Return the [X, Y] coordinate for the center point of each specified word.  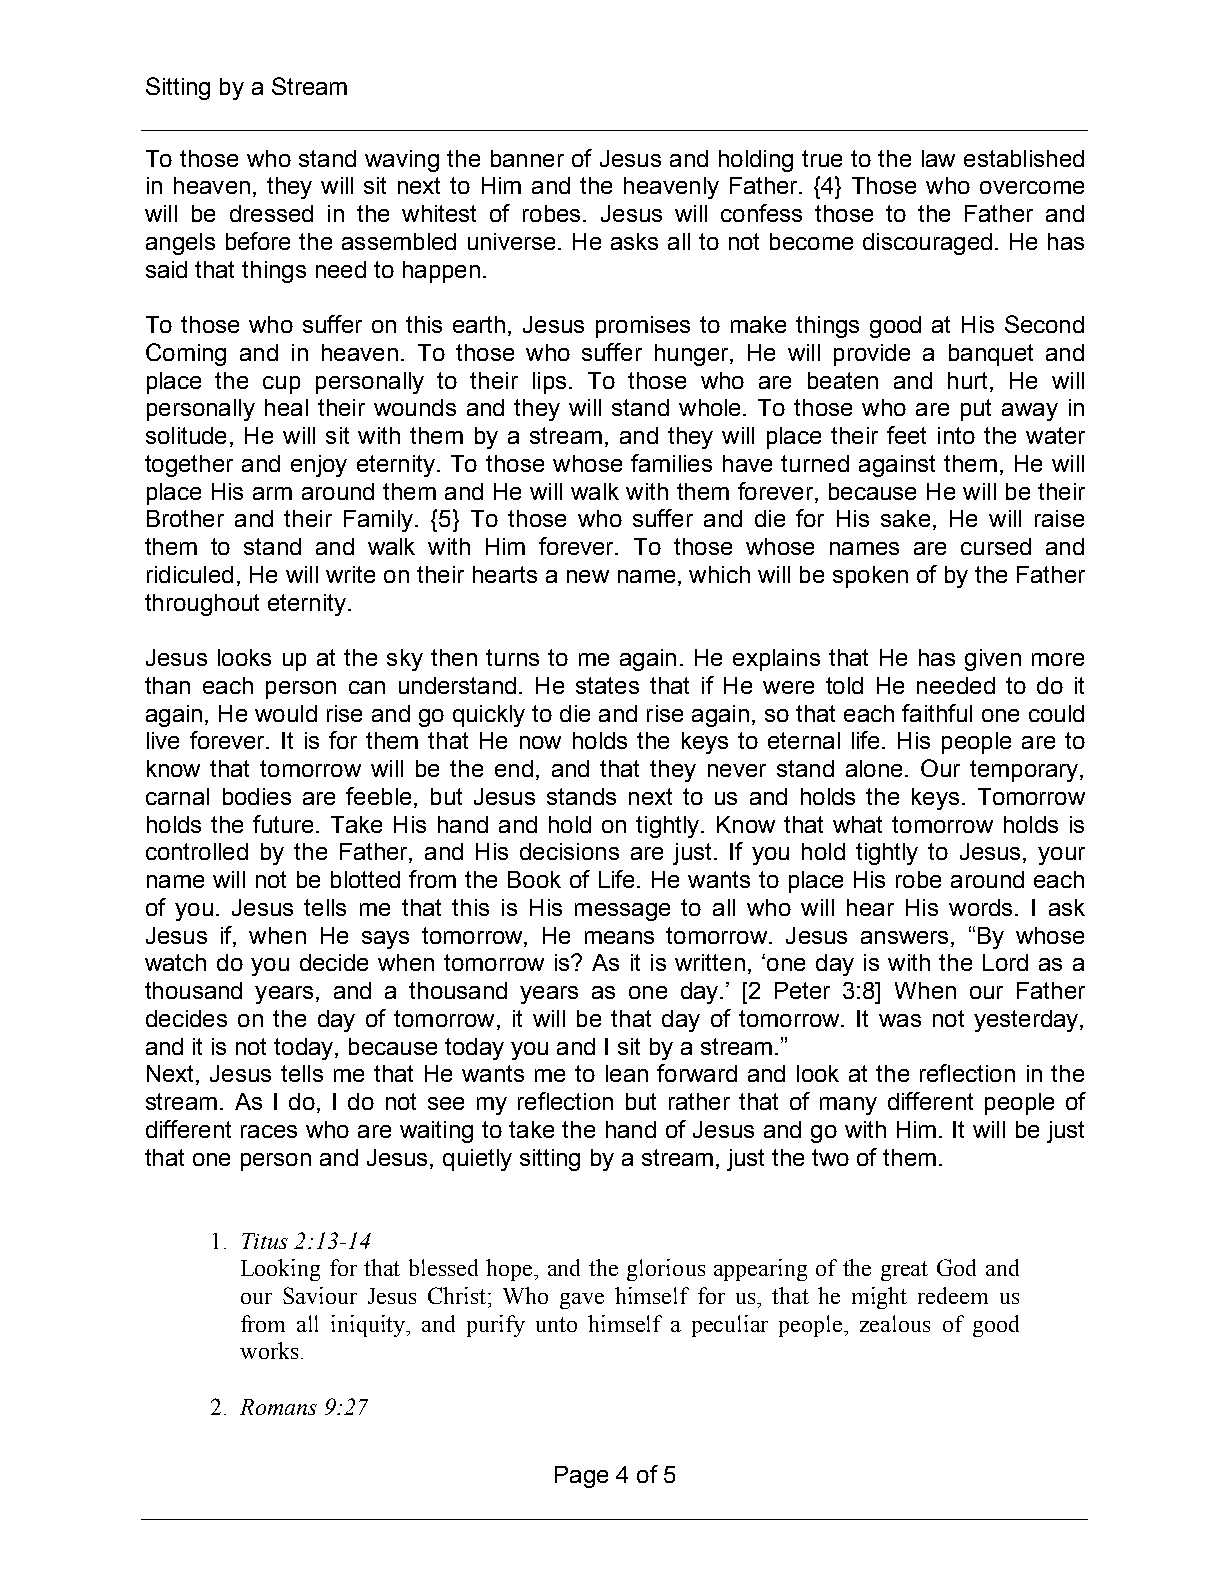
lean [627, 1073]
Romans [278, 1407]
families [671, 463]
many [848, 1106]
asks [634, 241]
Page [581, 1477]
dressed [271, 213]
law [938, 158]
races [269, 1131]
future [283, 824]
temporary [1025, 771]
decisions [569, 851]
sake [905, 518]
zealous [895, 1323]
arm [272, 493]
